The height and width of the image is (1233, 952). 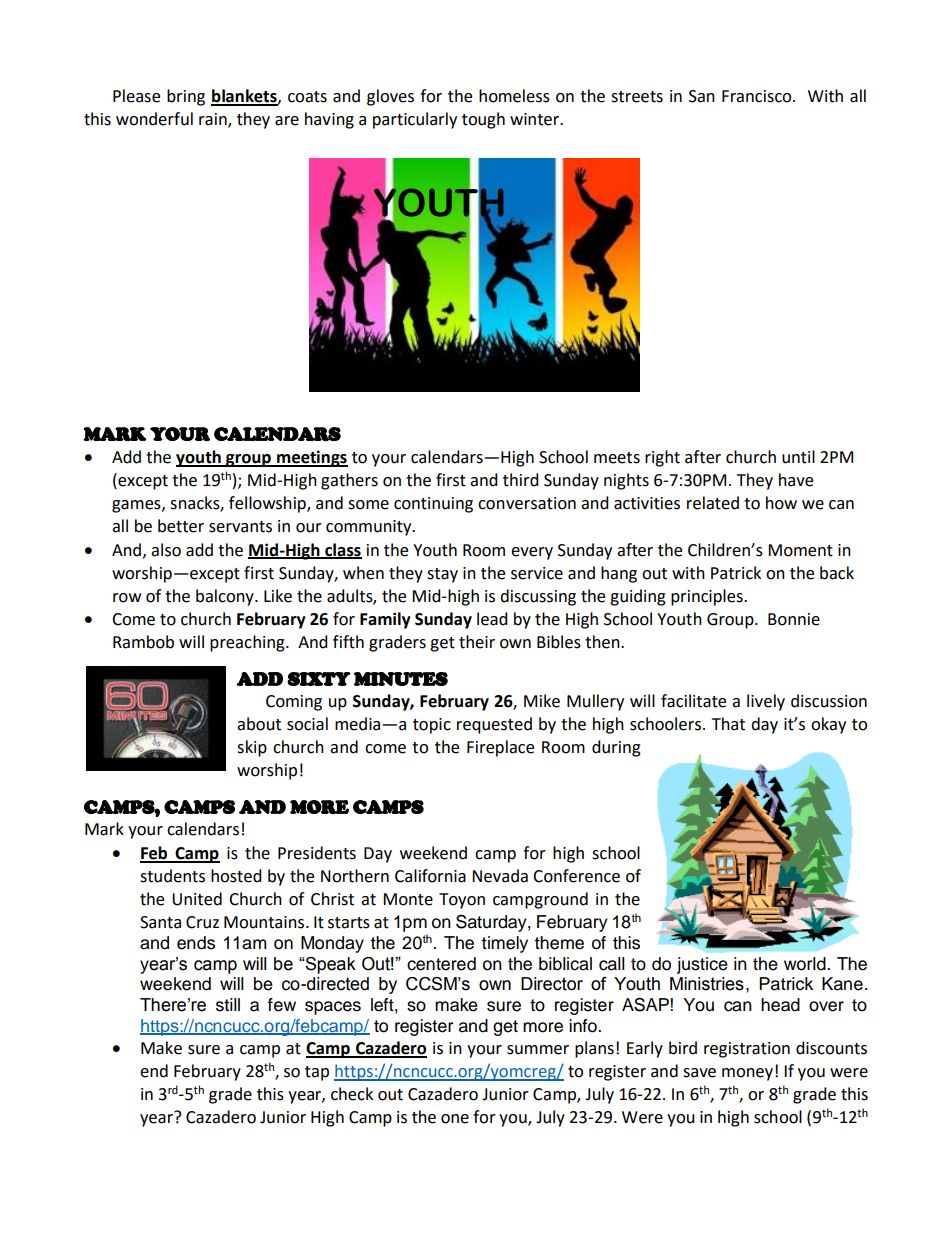 I want to click on still, so click(x=228, y=1005).
